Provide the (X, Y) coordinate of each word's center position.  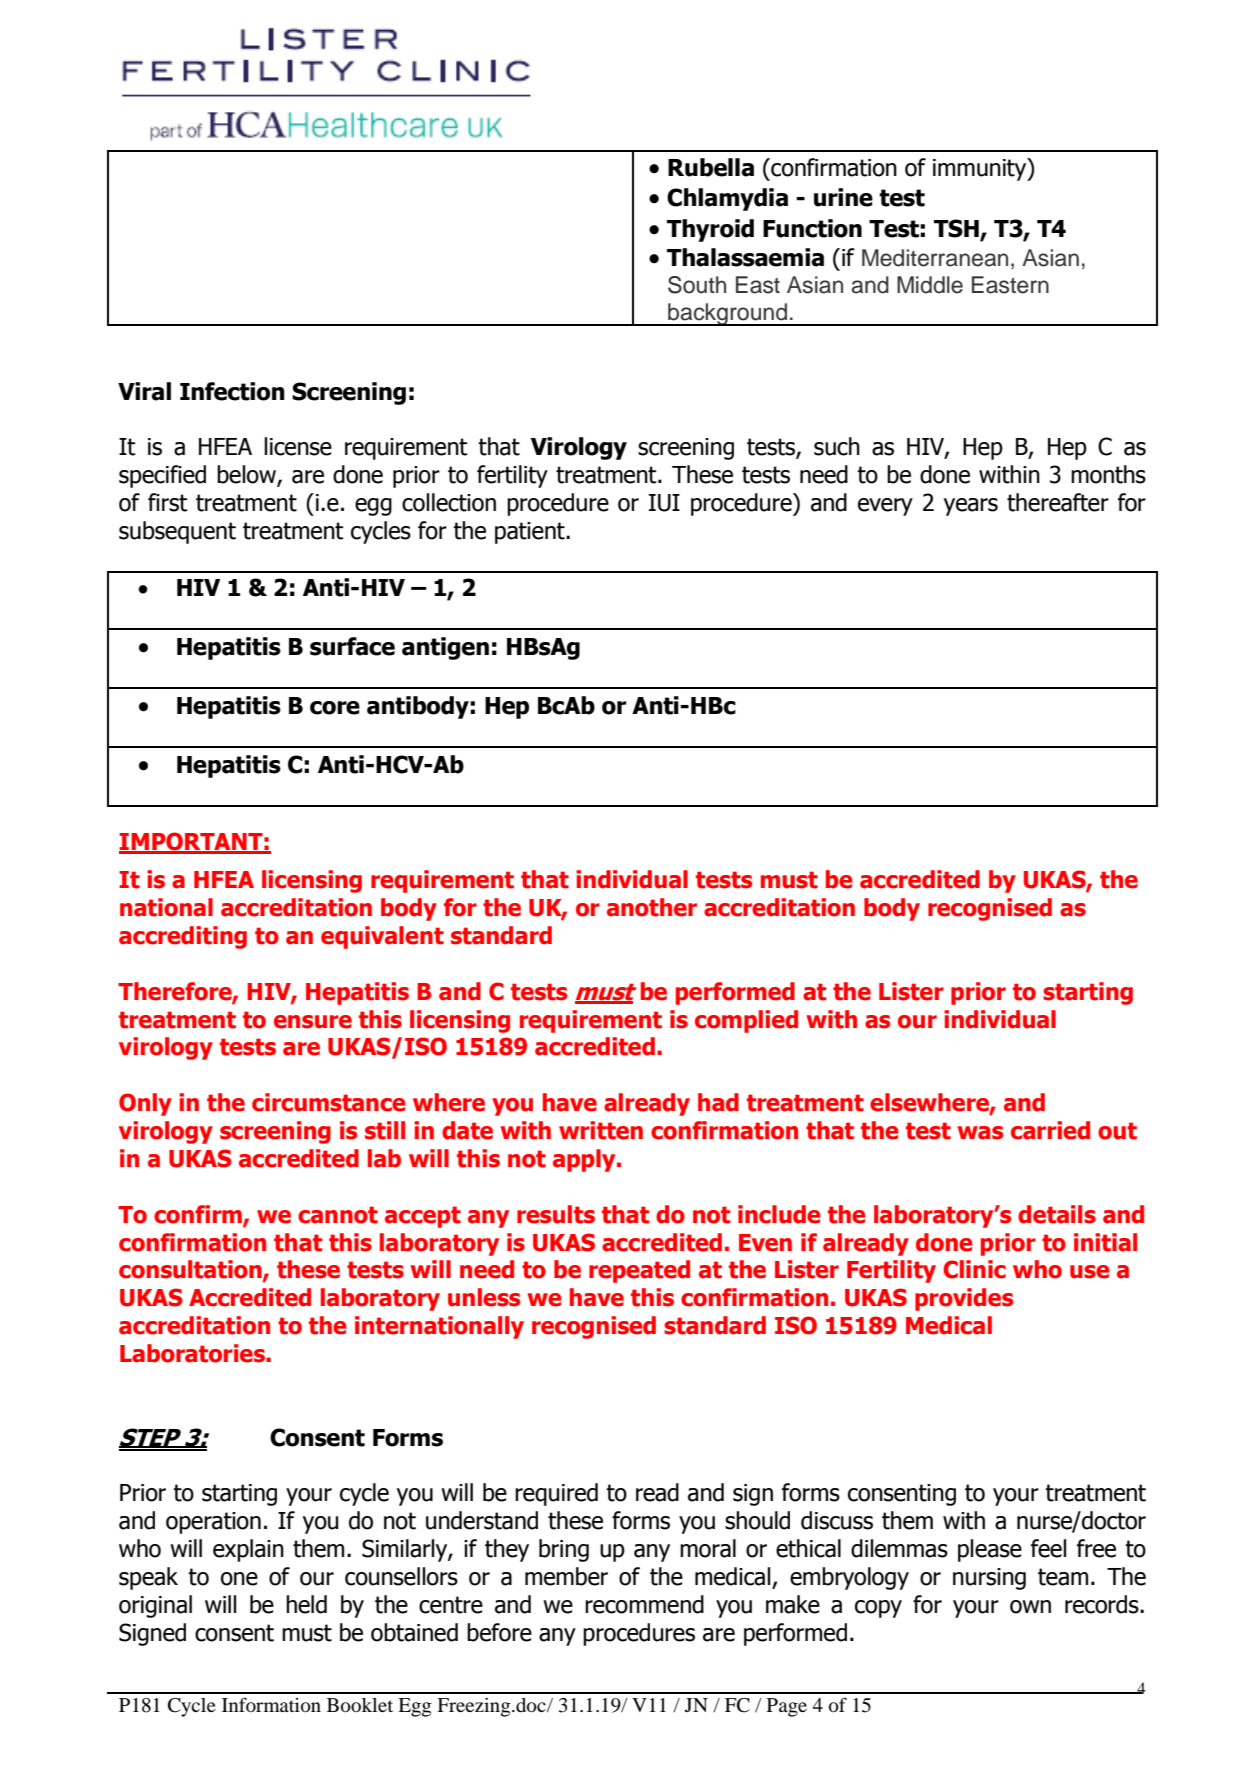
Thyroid (710, 230)
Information (271, 1705)
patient (531, 533)
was (980, 1133)
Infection (232, 391)
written (601, 1130)
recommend (644, 1604)
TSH (956, 228)
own (1030, 1607)
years (971, 507)
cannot (338, 1215)
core (335, 708)
